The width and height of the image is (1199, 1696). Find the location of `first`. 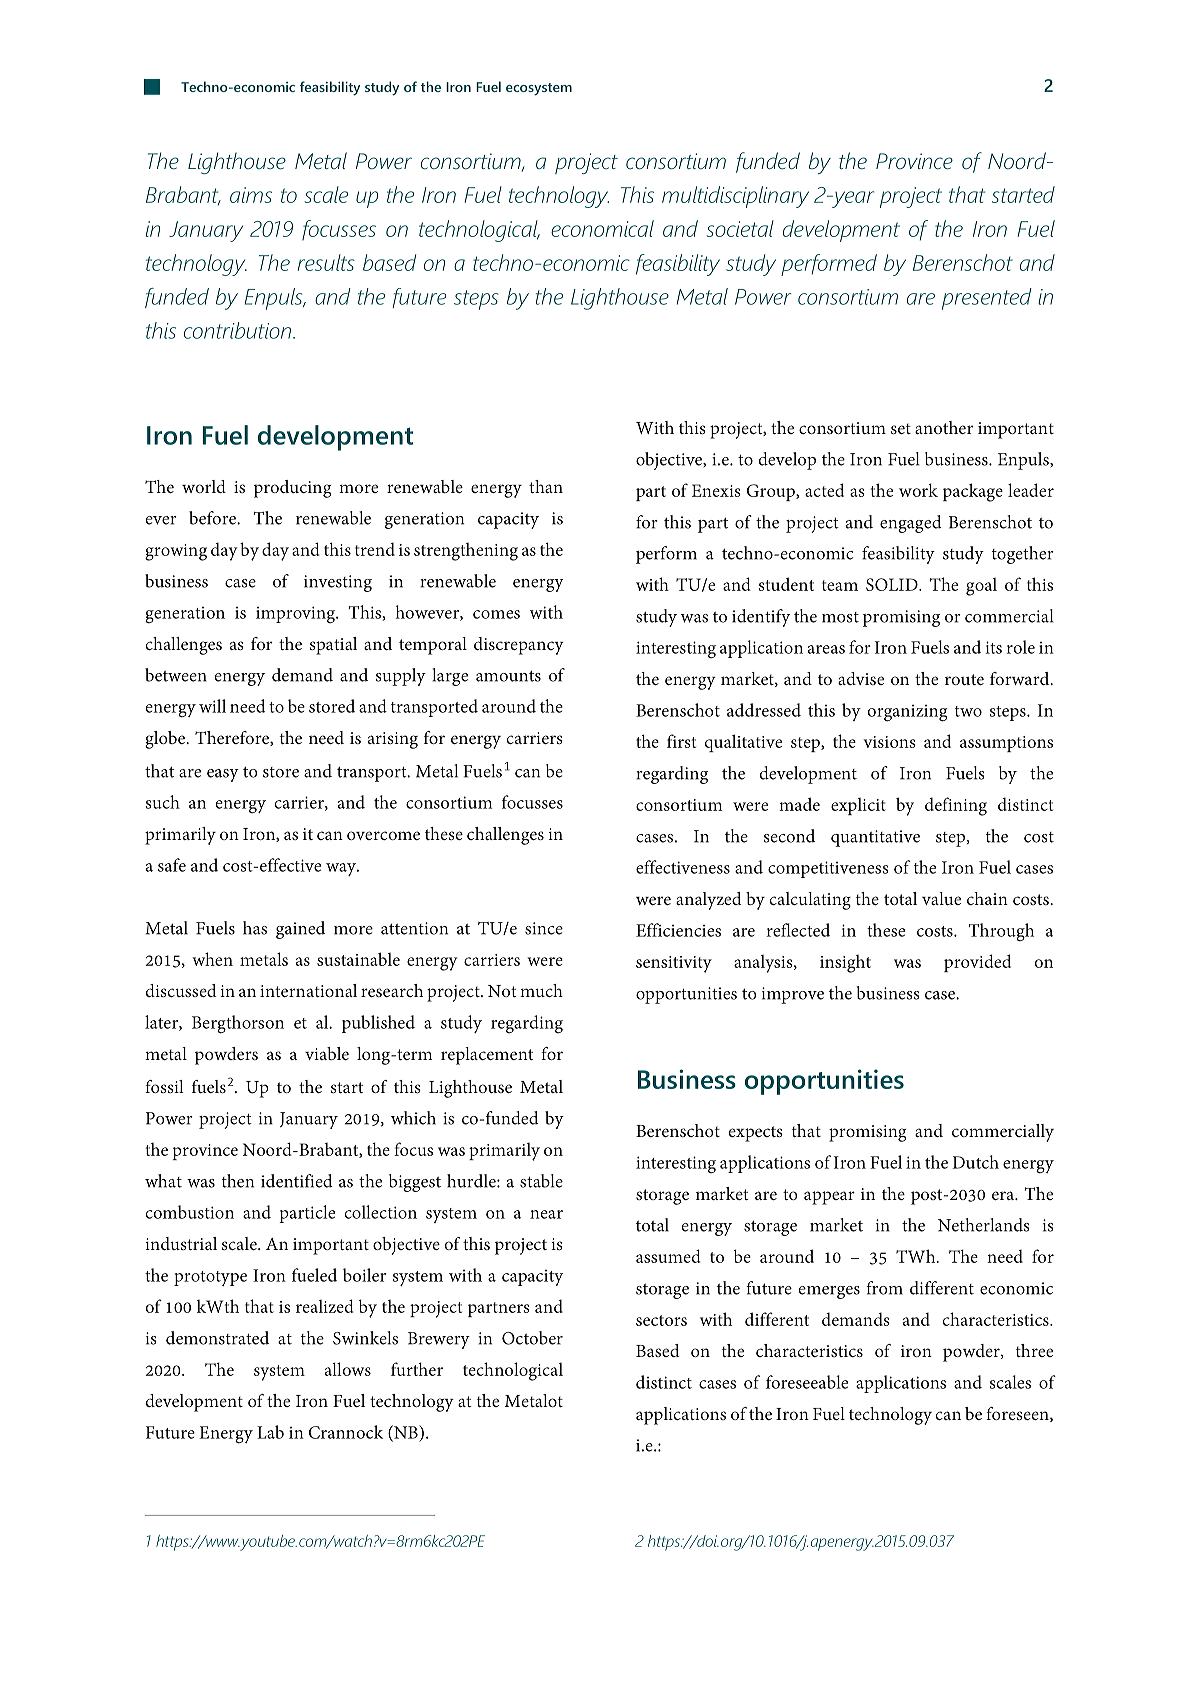

first is located at coordinates (681, 741).
